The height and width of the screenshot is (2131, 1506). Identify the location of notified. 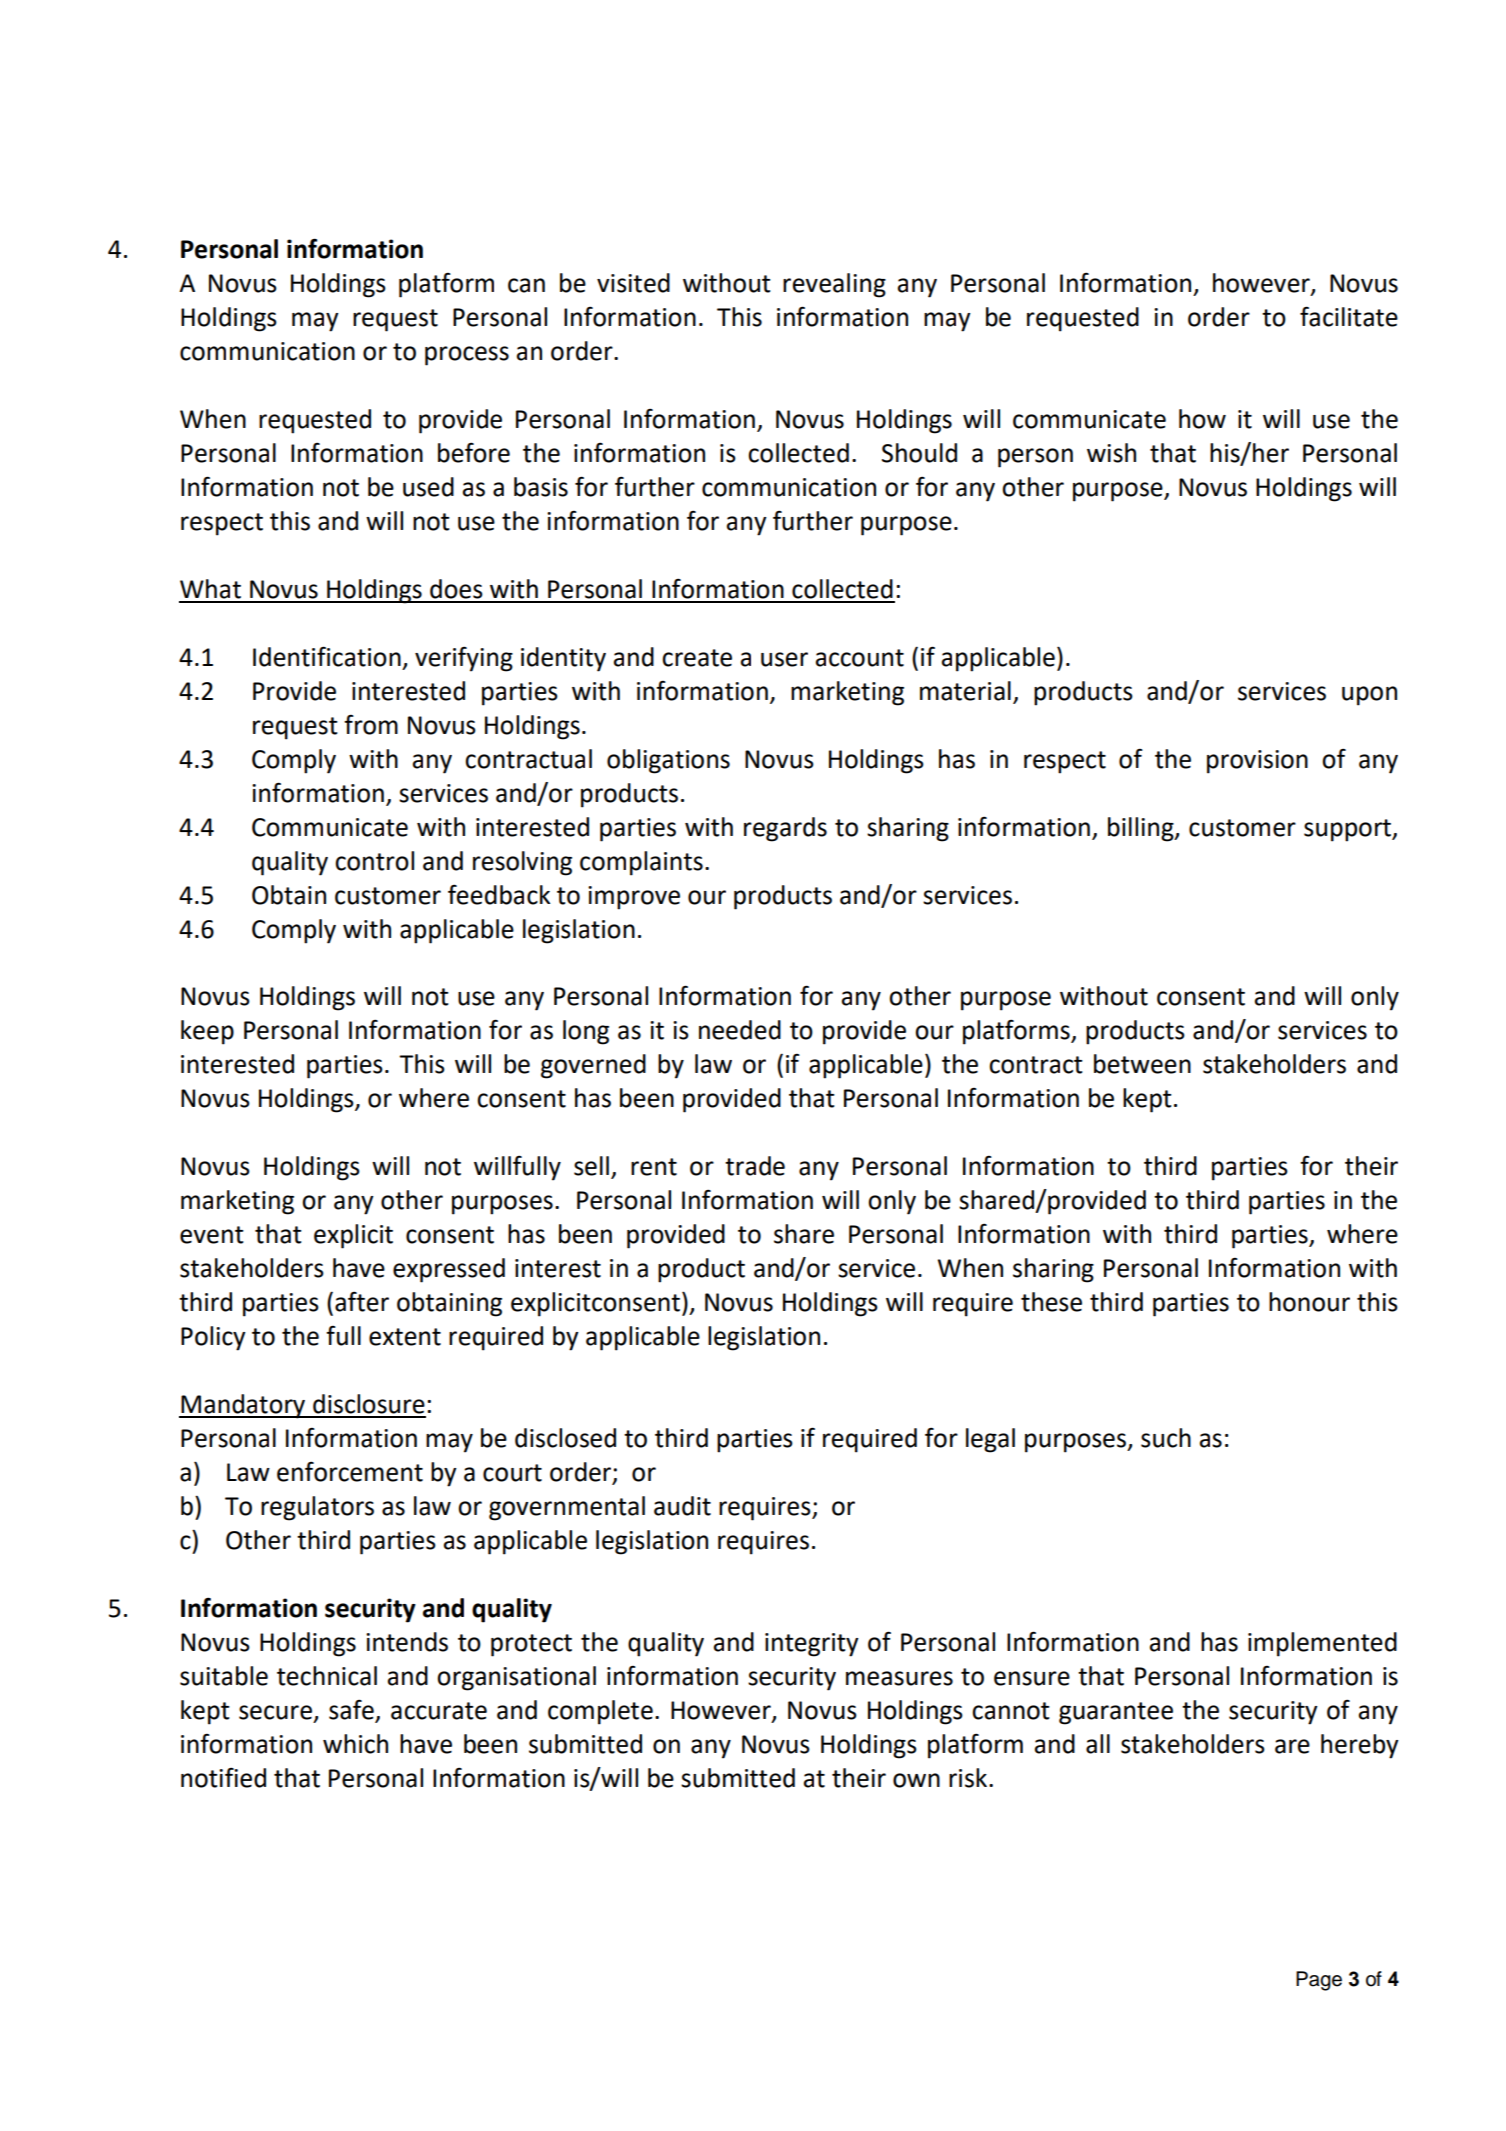
(223, 1777).
